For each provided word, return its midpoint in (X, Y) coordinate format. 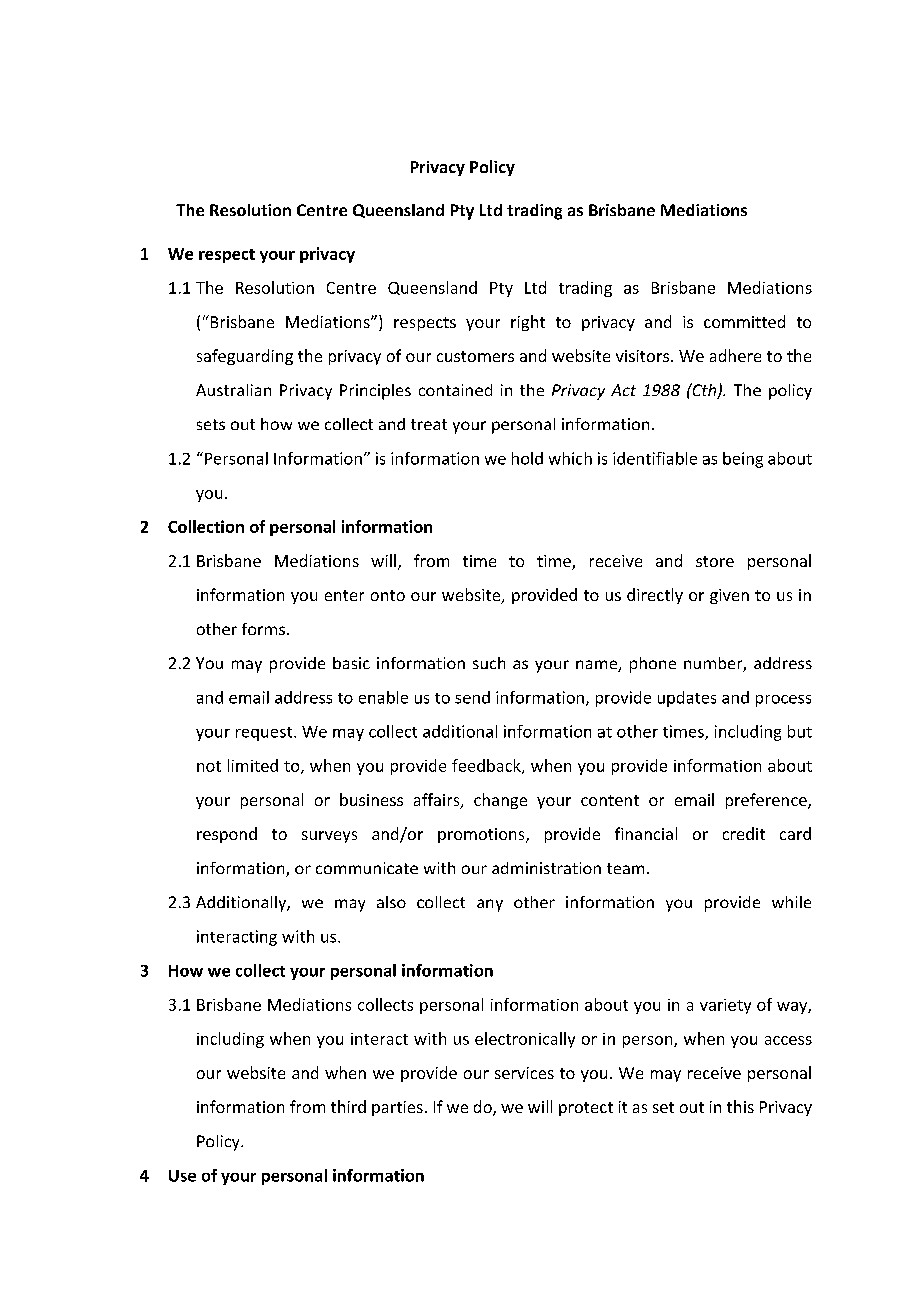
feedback (487, 766)
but (800, 731)
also (391, 902)
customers (475, 356)
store (715, 561)
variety (725, 1006)
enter (344, 595)
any (490, 905)
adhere (735, 355)
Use (182, 1176)
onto (388, 595)
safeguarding (245, 357)
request (265, 734)
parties (397, 1108)
